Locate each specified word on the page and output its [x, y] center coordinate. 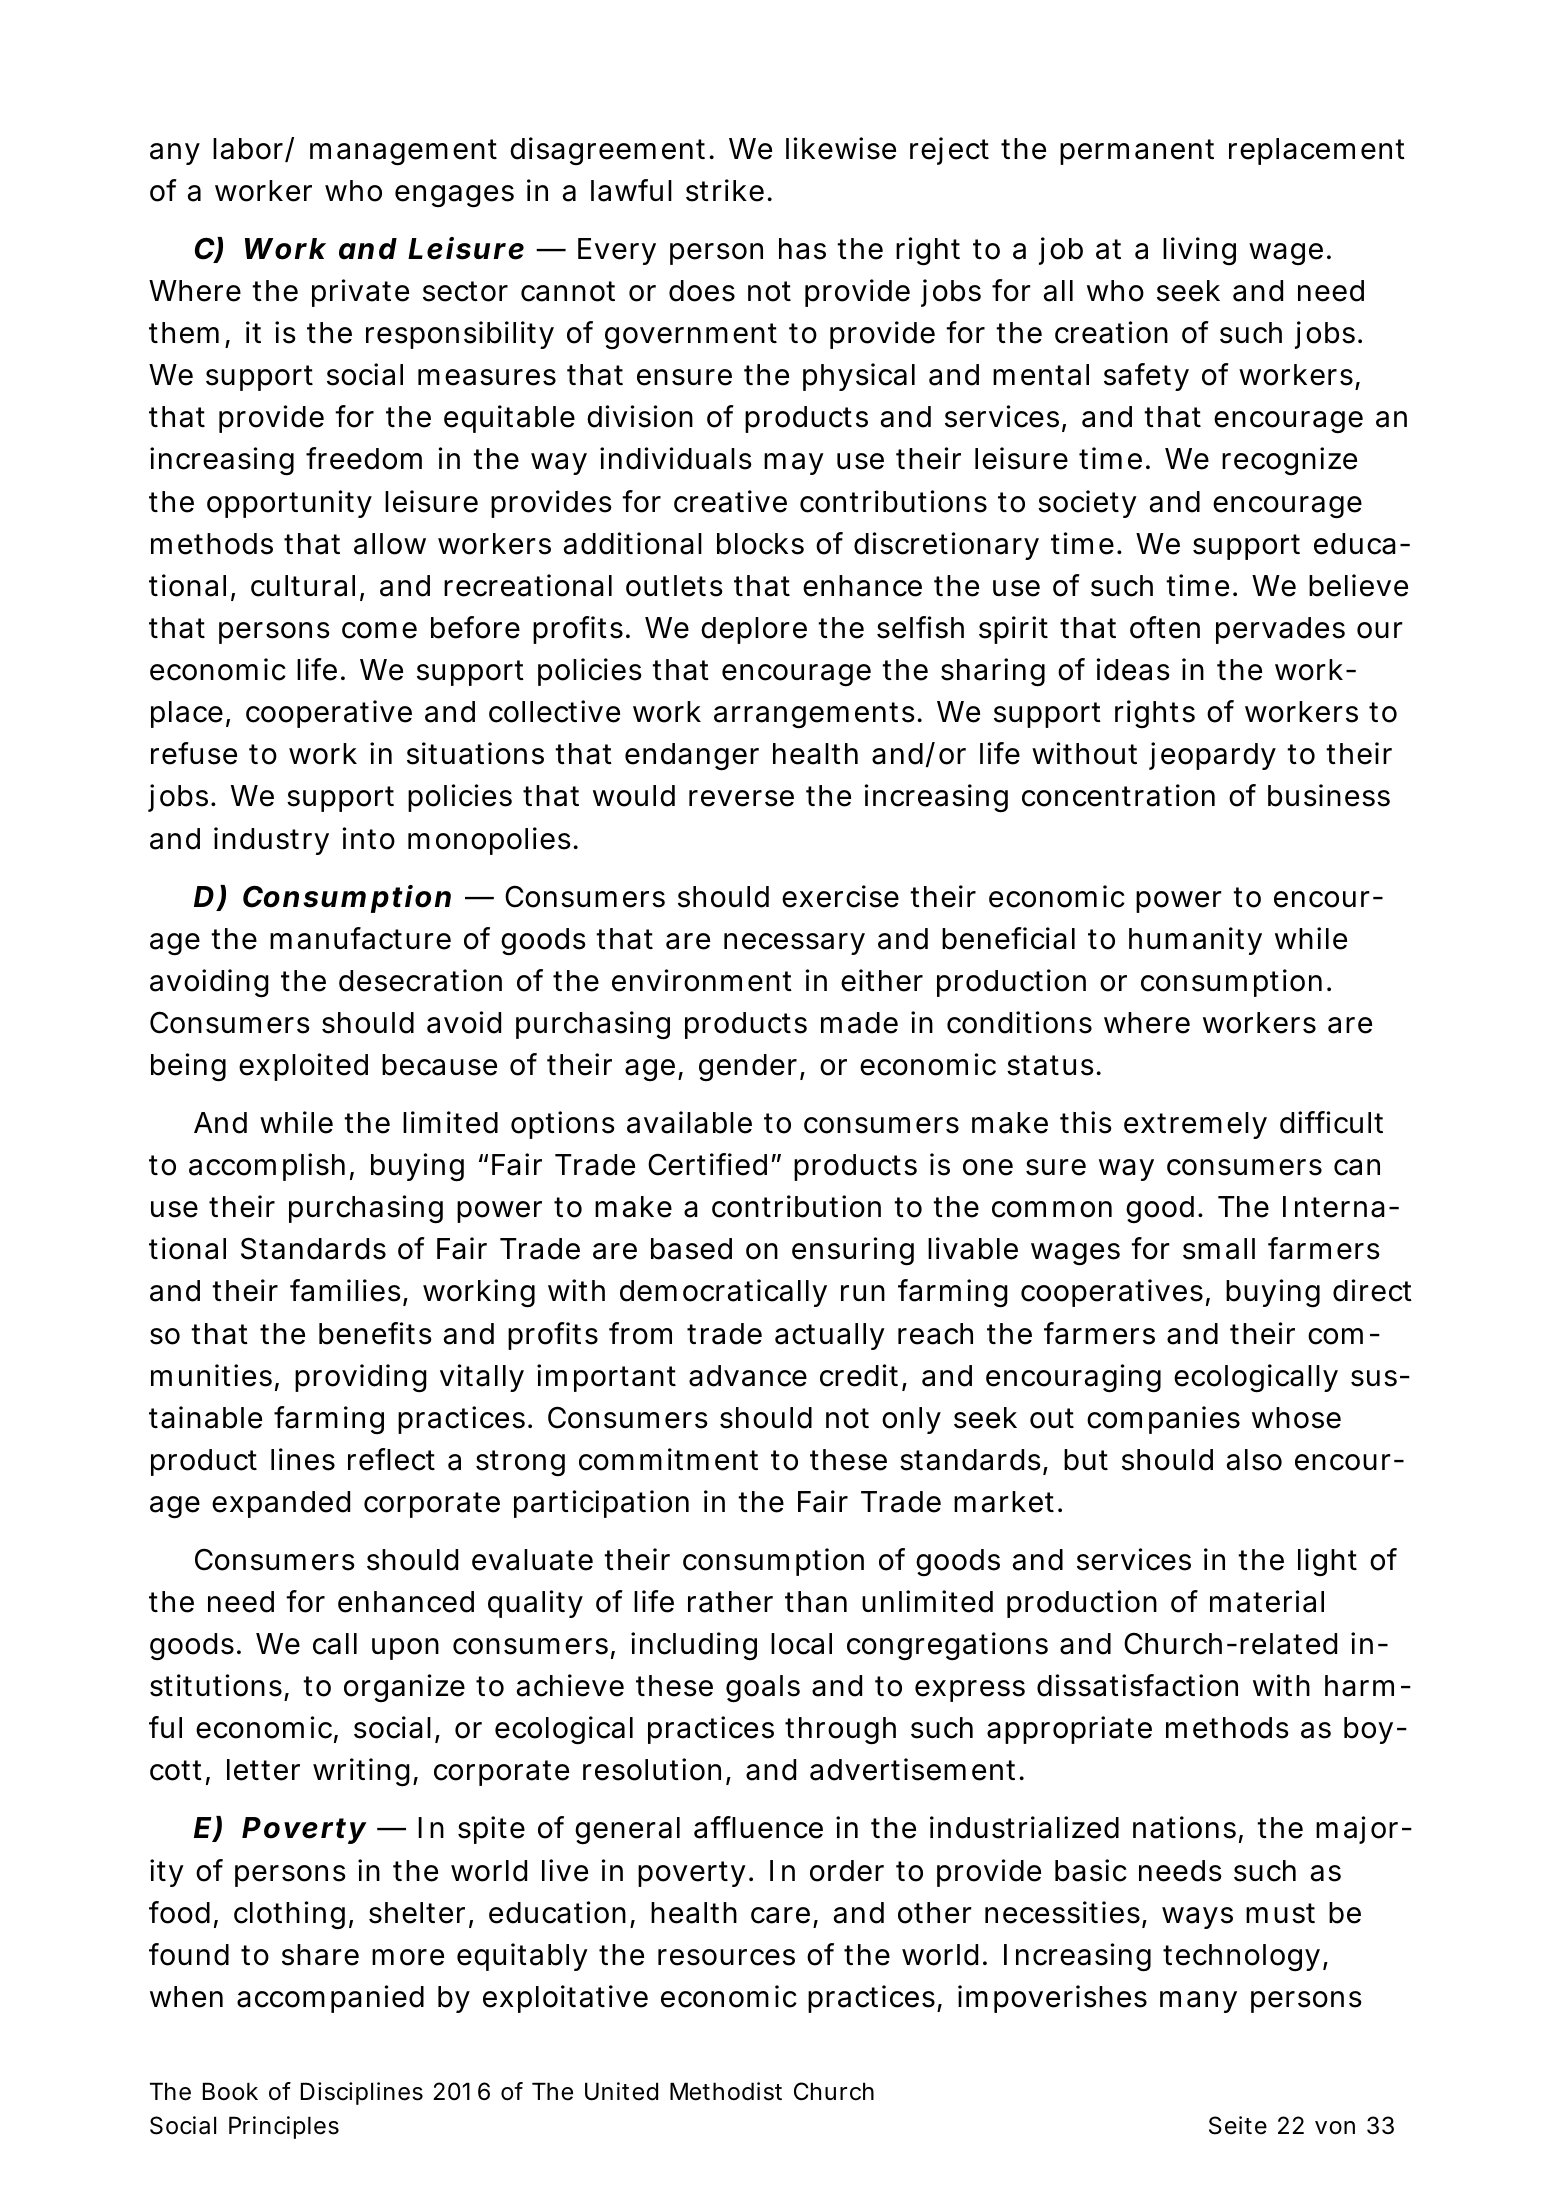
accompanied [330, 1999]
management [403, 152]
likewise [841, 148]
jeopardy [1212, 756]
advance [748, 1376]
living [1199, 251]
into [369, 838]
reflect [391, 1459]
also [1254, 1460]
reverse [741, 798]
